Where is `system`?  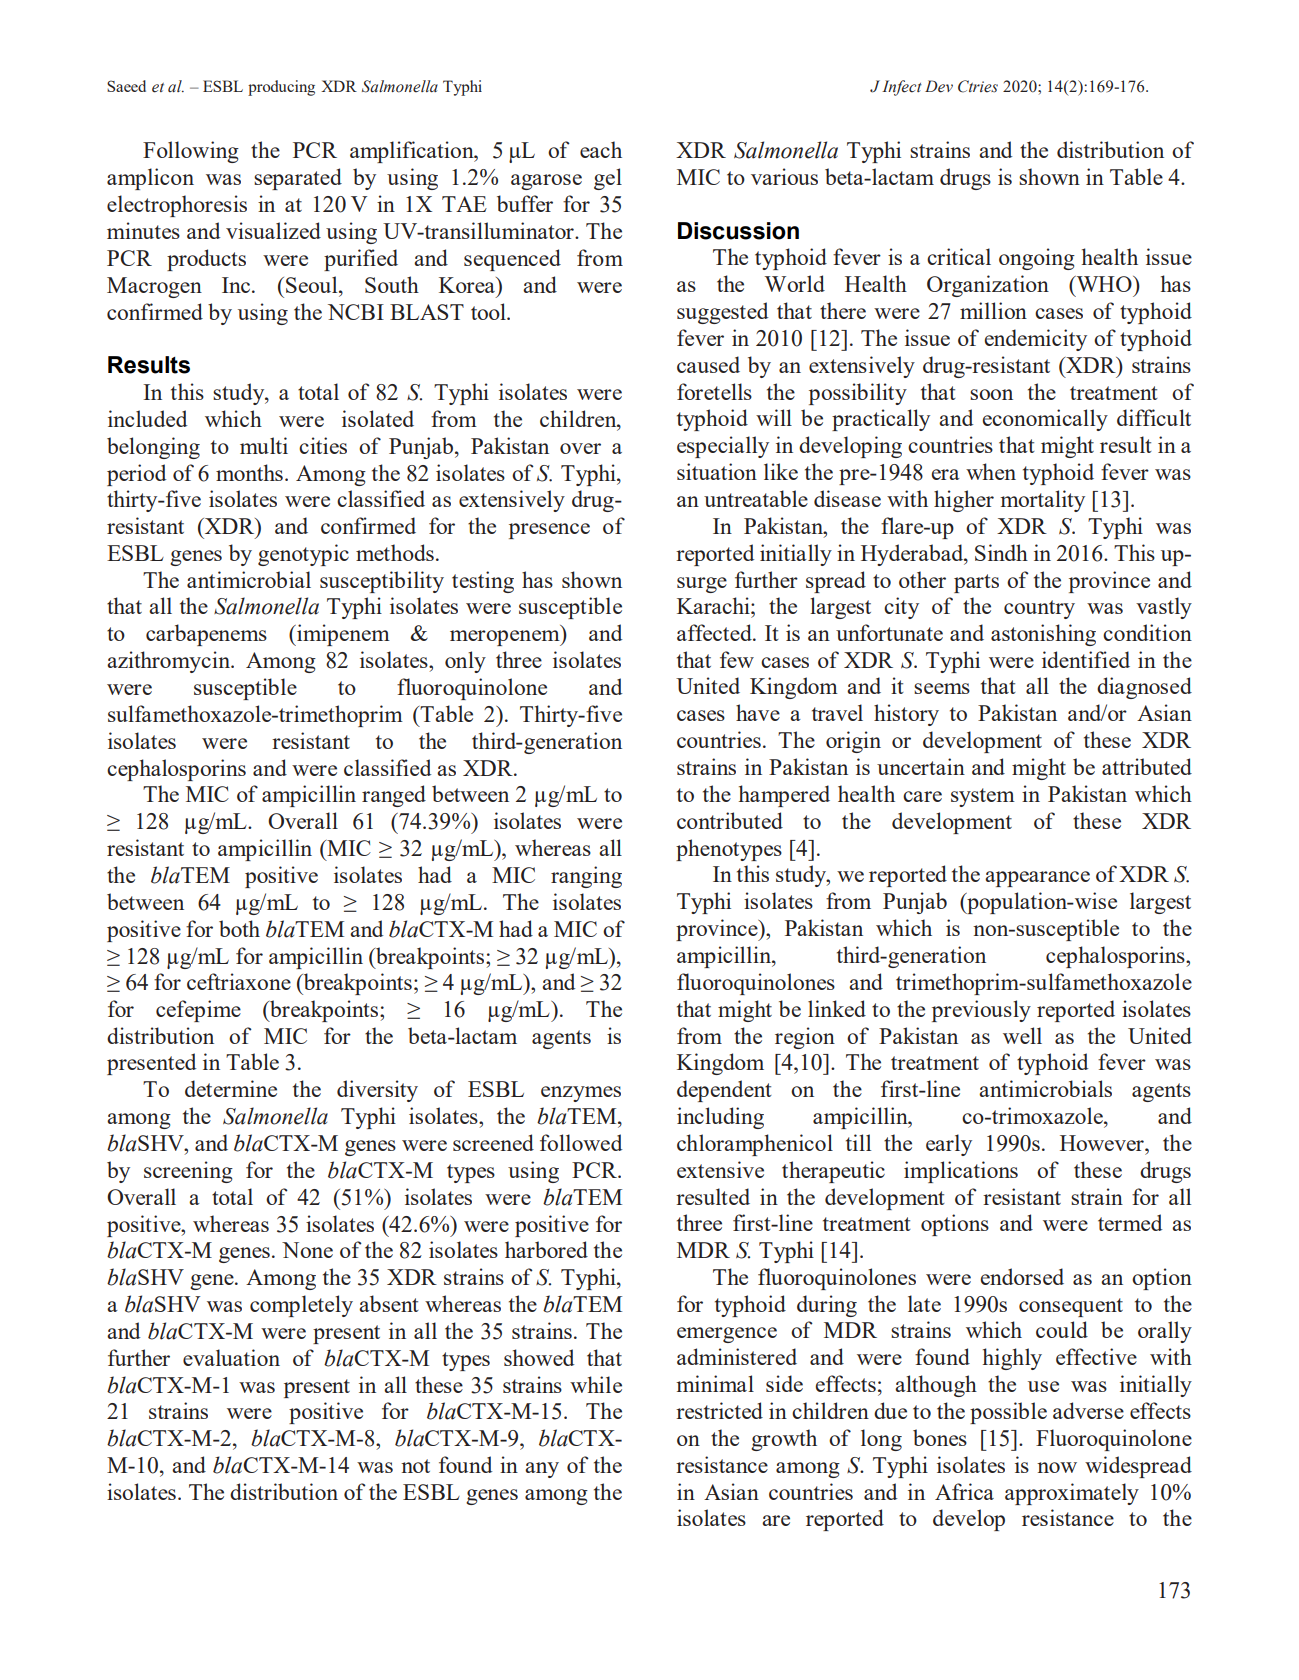 system is located at coordinates (983, 797).
